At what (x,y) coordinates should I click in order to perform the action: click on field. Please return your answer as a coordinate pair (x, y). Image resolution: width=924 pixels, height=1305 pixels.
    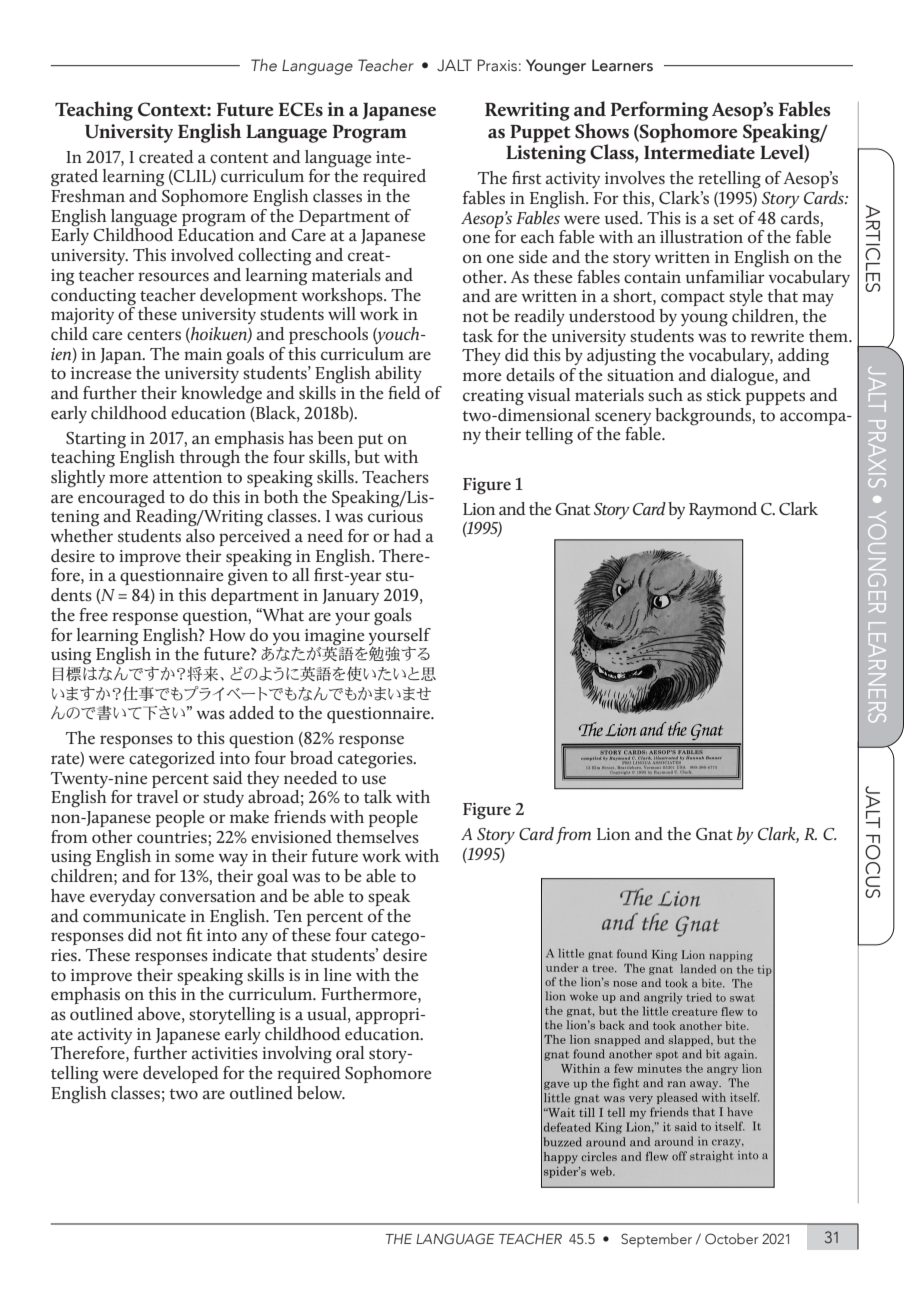
    Looking at the image, I should click on (404, 392).
